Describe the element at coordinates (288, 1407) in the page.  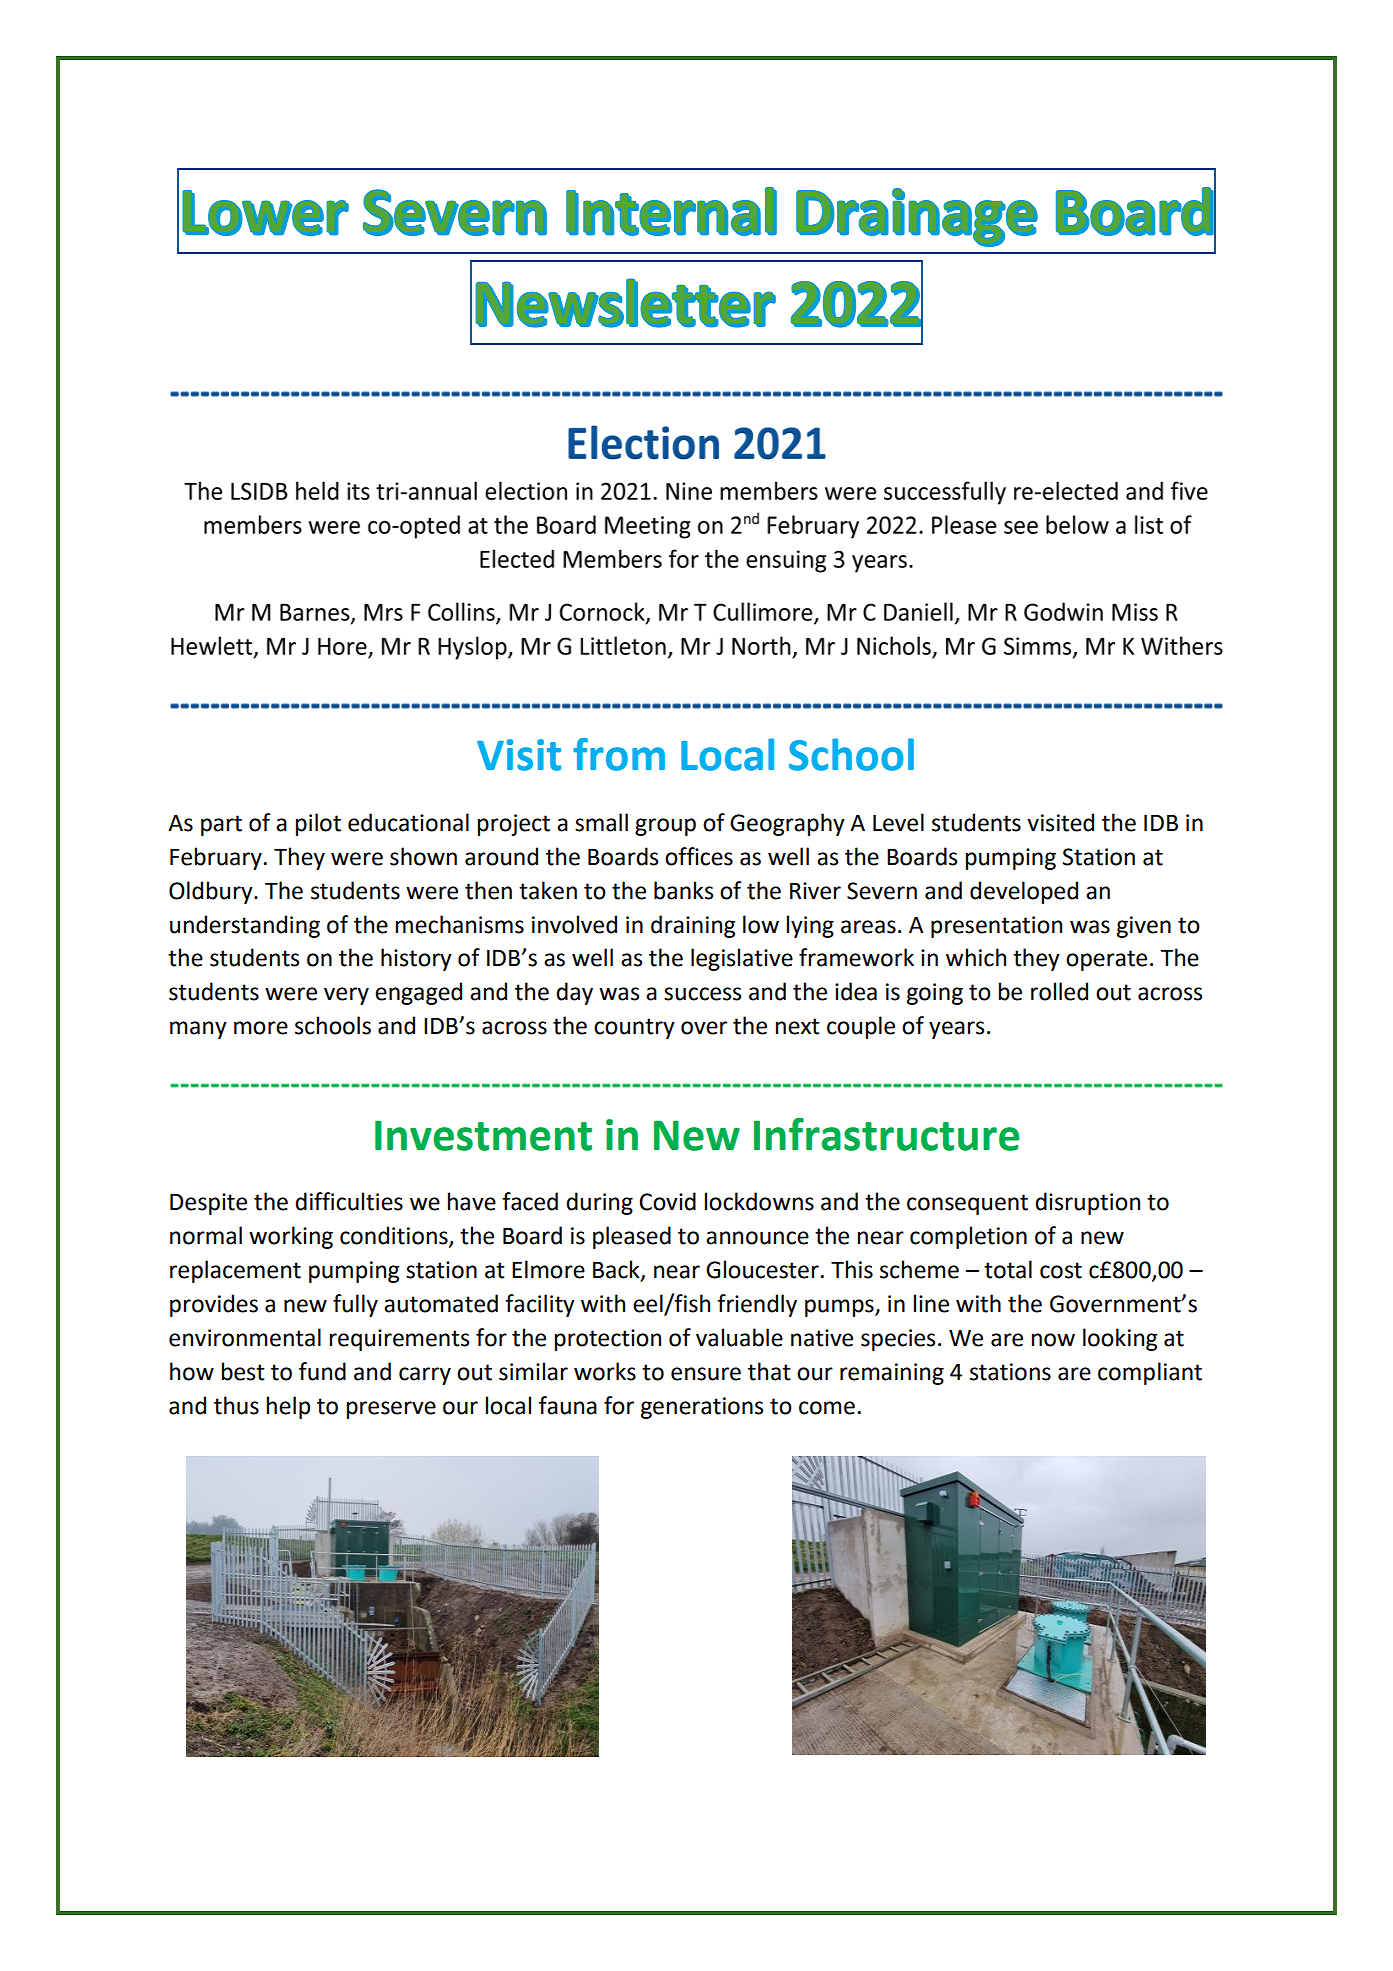
I see `help` at that location.
